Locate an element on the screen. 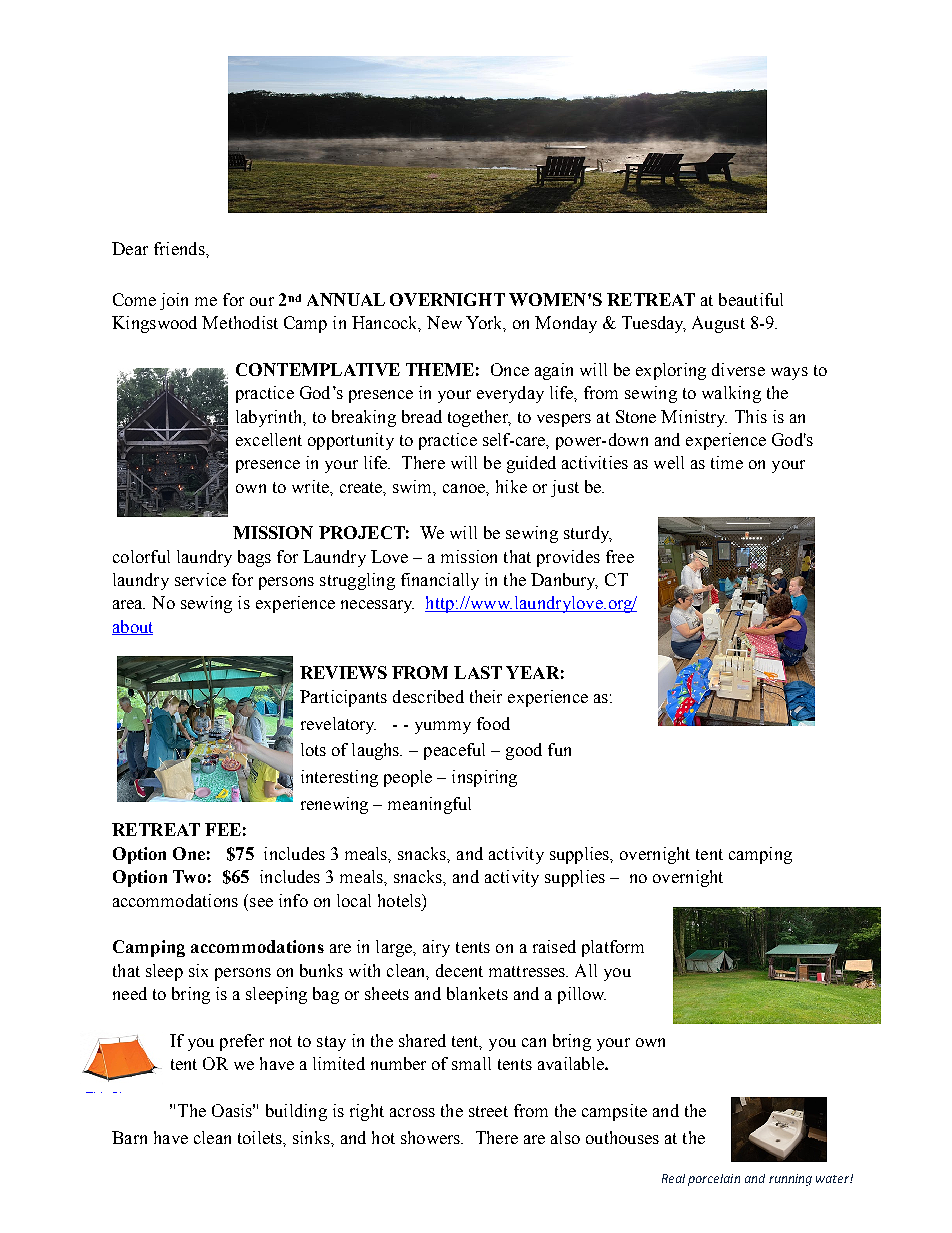 The height and width of the screenshot is (1233, 952). beautiful is located at coordinates (751, 299).
